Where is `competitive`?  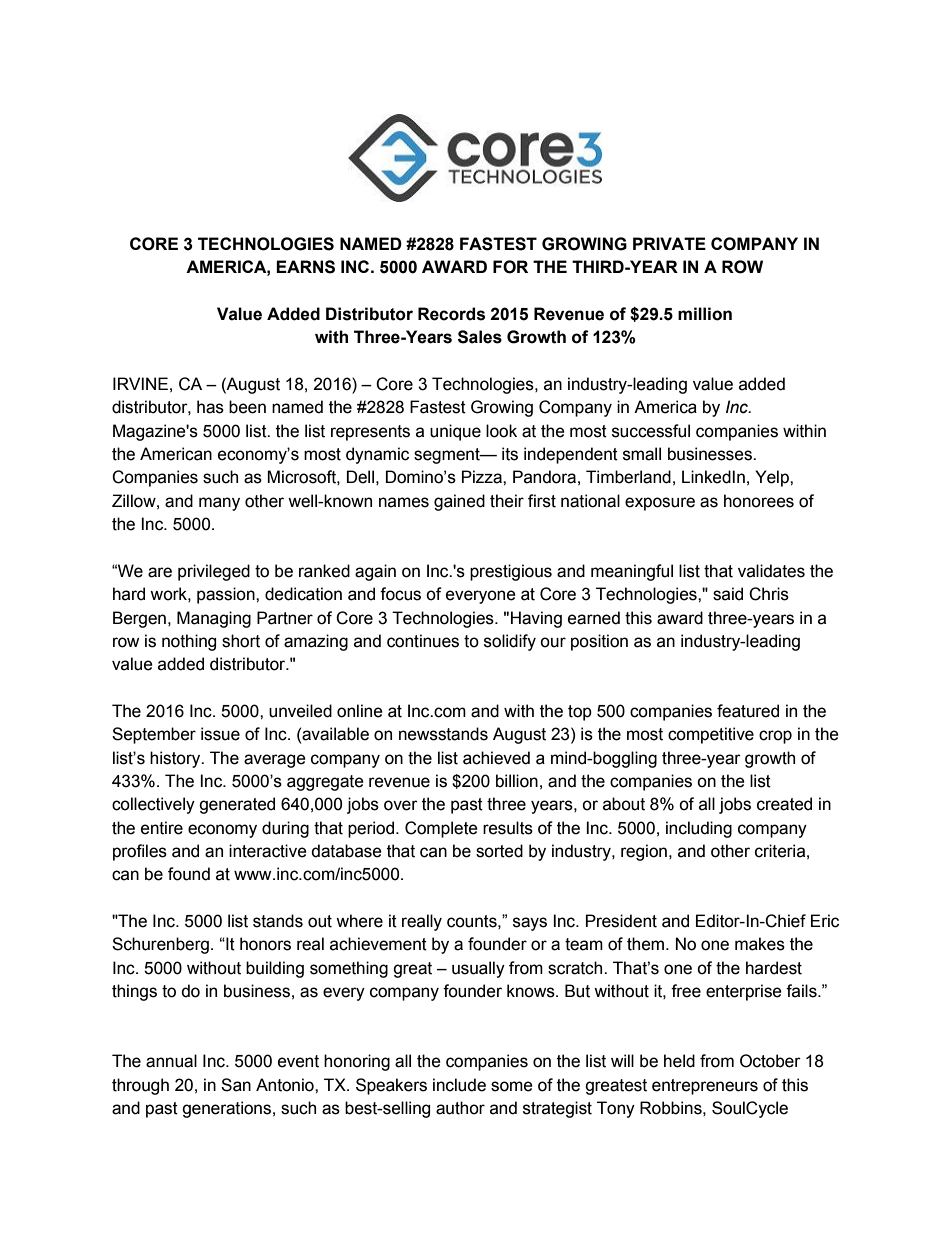 competitive is located at coordinates (711, 735).
